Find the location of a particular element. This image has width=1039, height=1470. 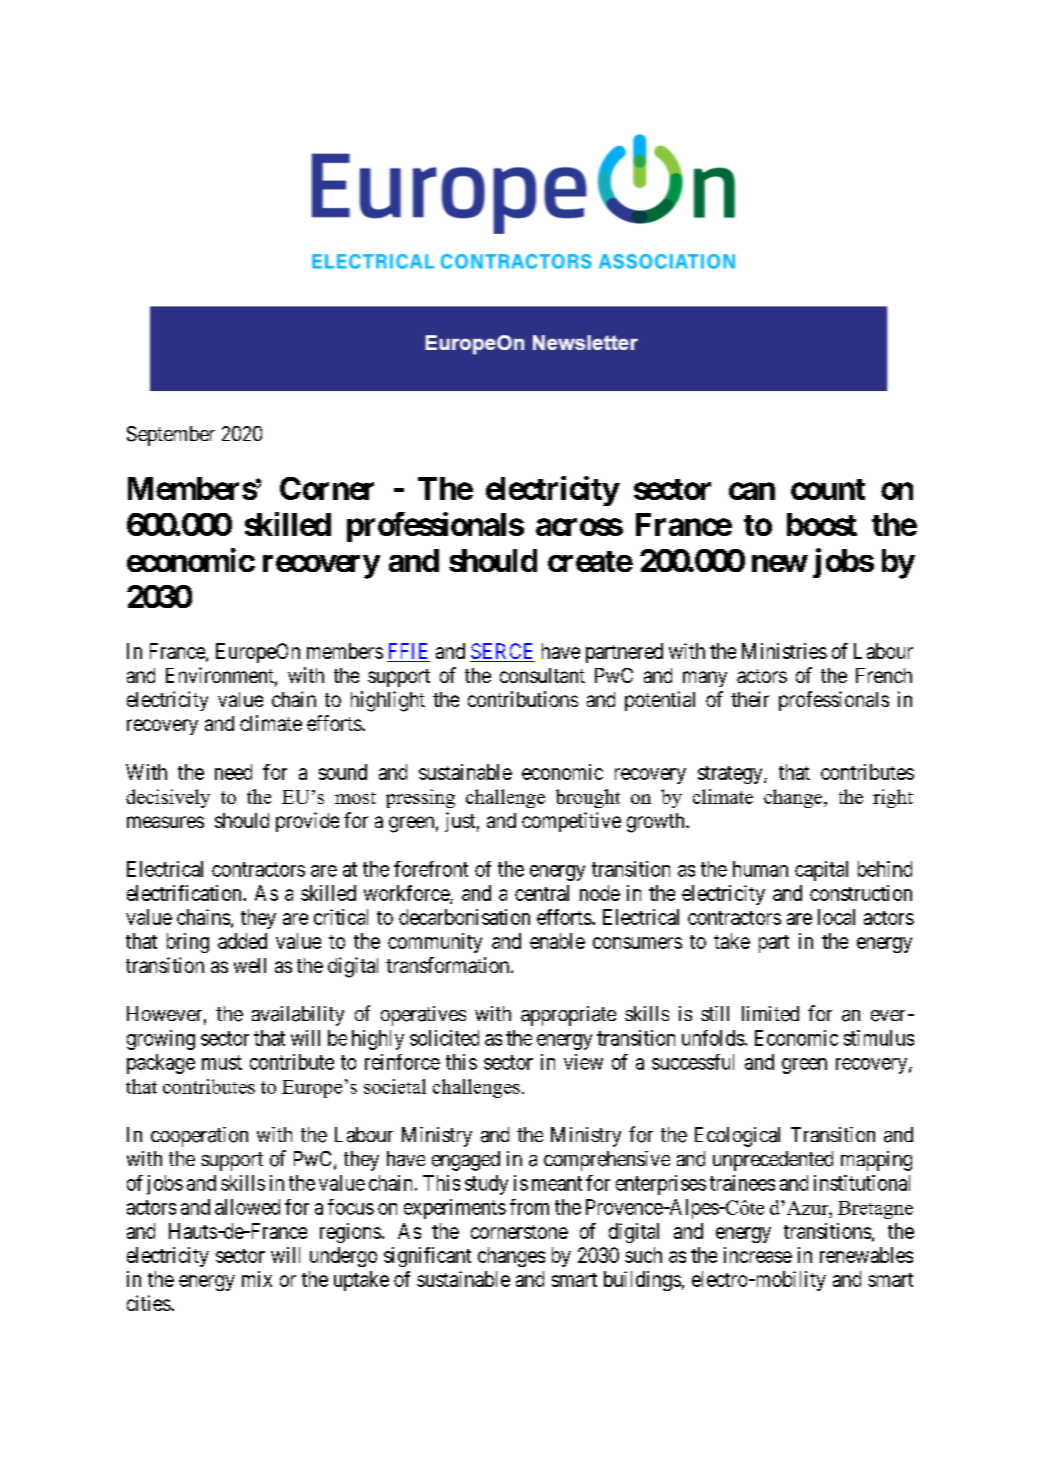

September is located at coordinates (171, 436).
